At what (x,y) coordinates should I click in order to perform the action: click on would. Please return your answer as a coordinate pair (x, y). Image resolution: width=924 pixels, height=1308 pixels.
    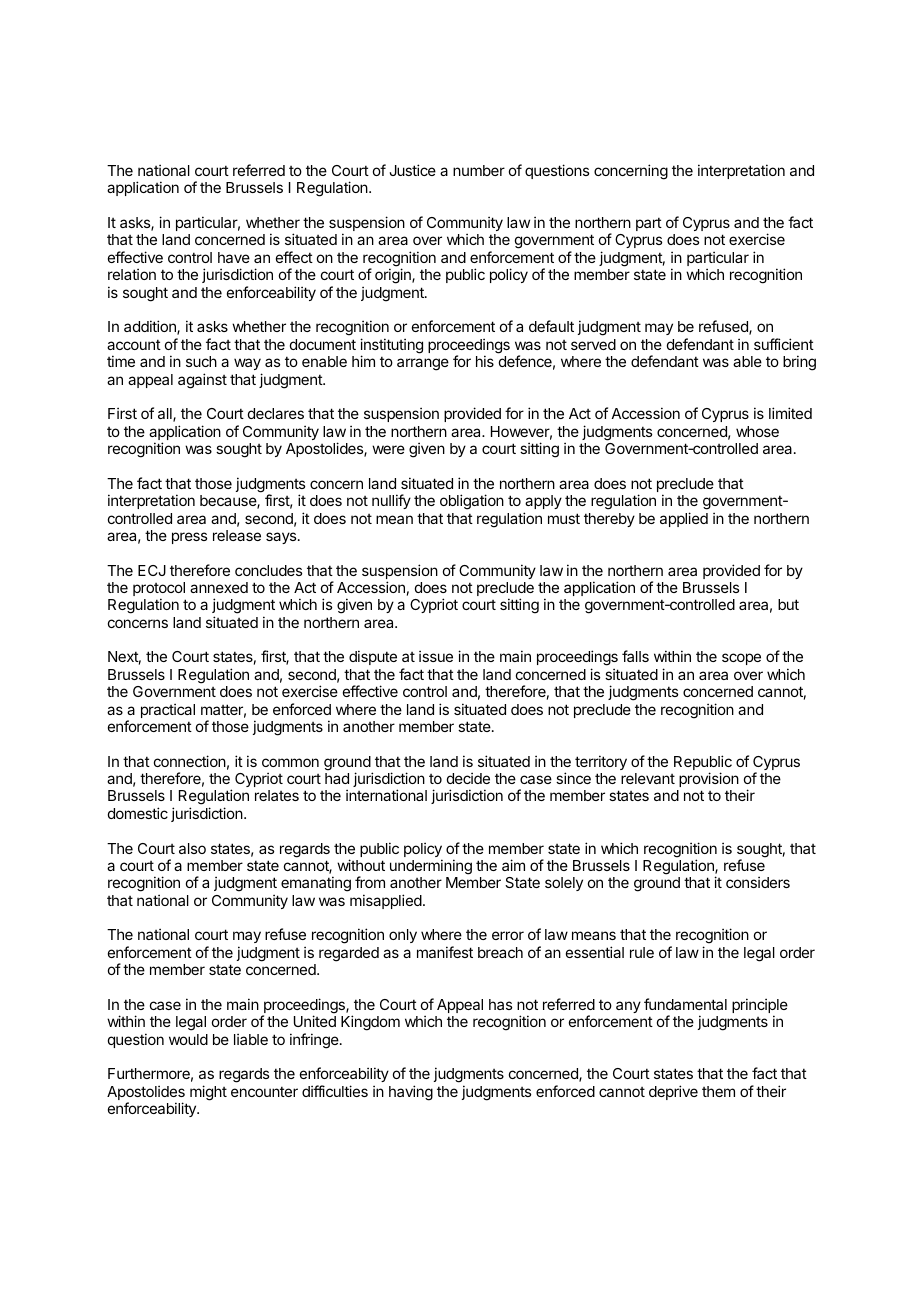
    Looking at the image, I should click on (188, 1039).
